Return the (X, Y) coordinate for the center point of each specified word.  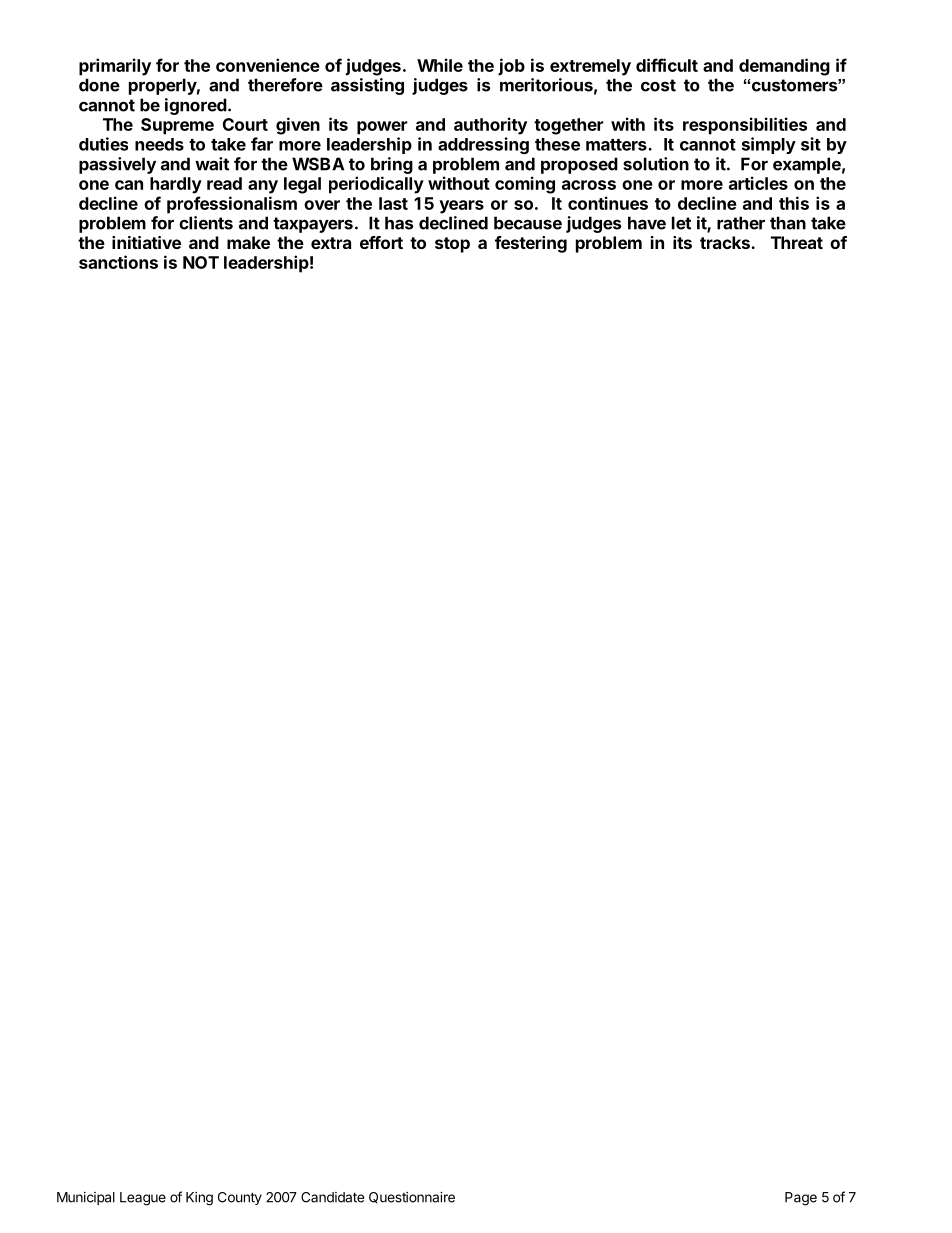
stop (452, 245)
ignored (196, 106)
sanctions (118, 262)
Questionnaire (412, 1197)
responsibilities (745, 126)
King (199, 1199)
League (143, 1199)
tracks (726, 242)
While (440, 65)
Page (801, 1199)
